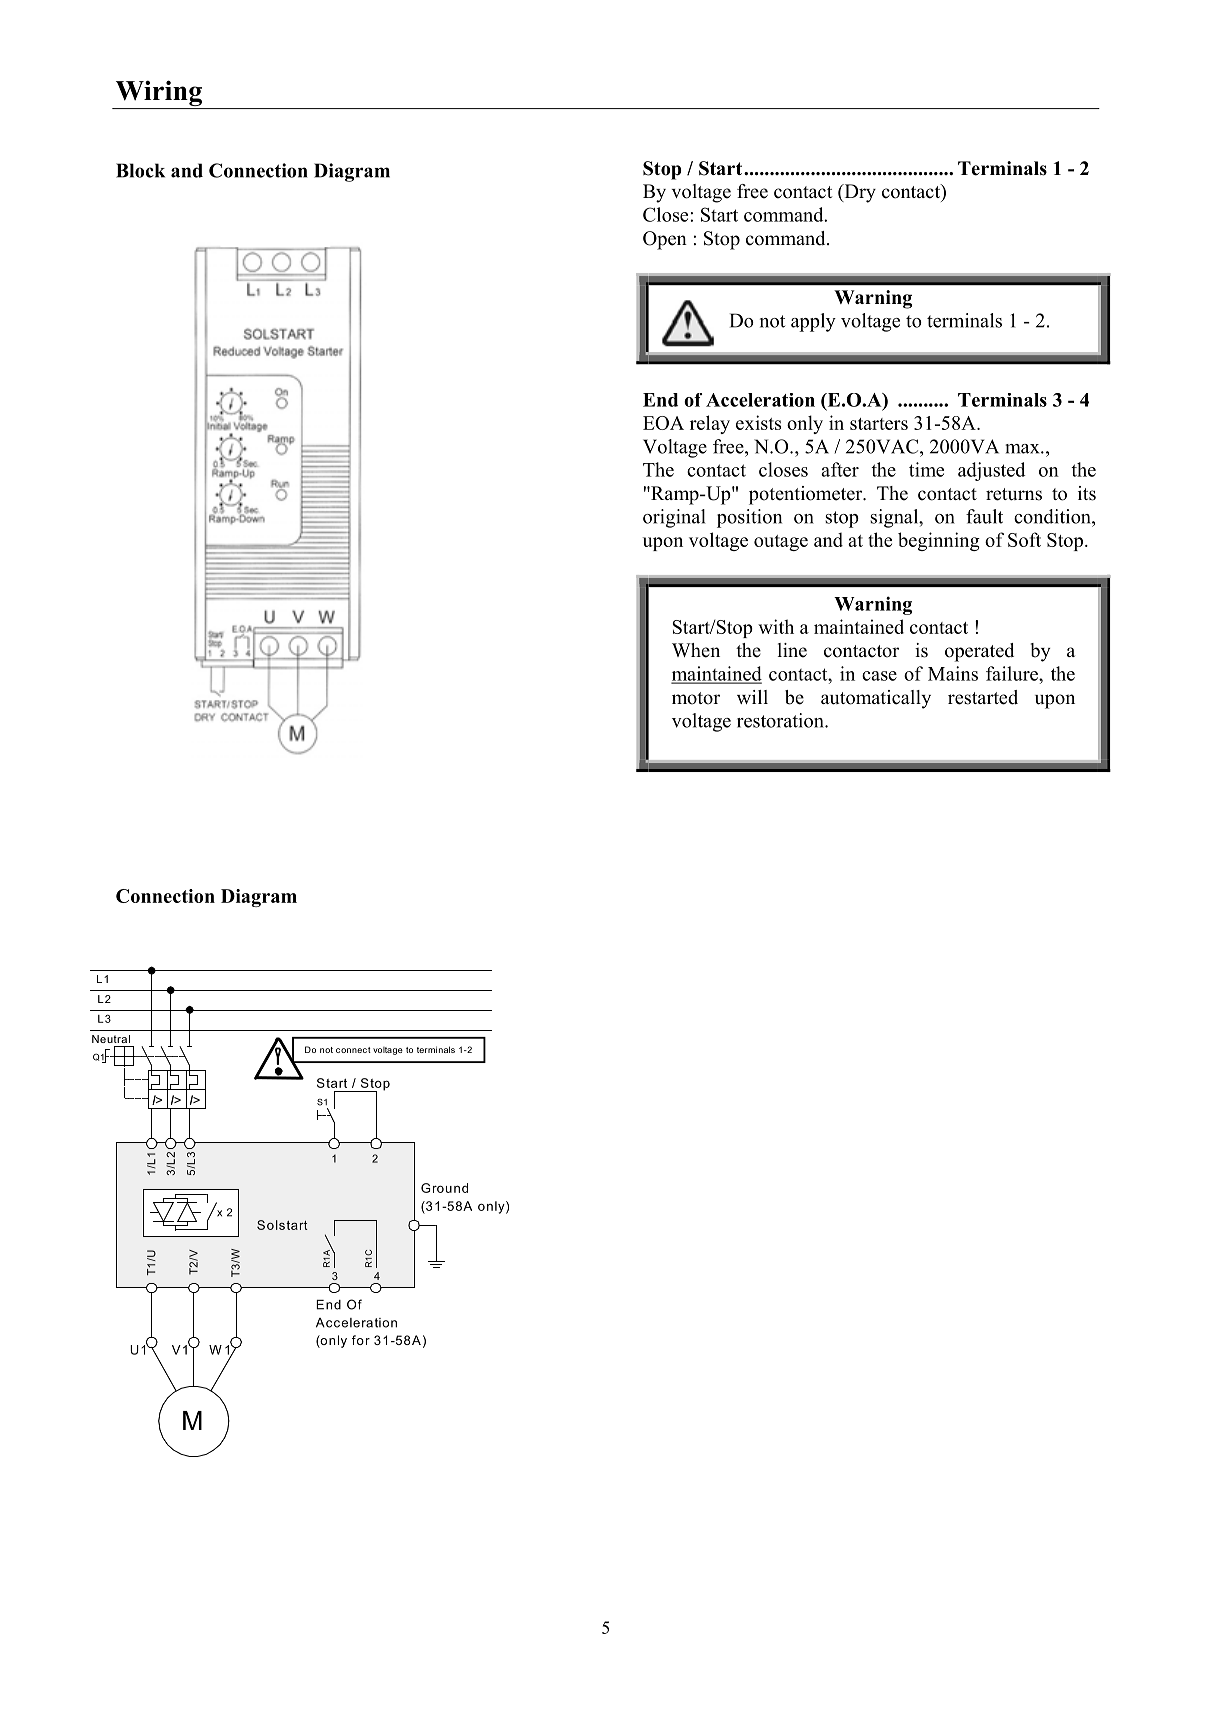 The width and height of the page is (1211, 1714). What do you see at coordinates (361, 1340) in the page?
I see `for` at bounding box center [361, 1340].
